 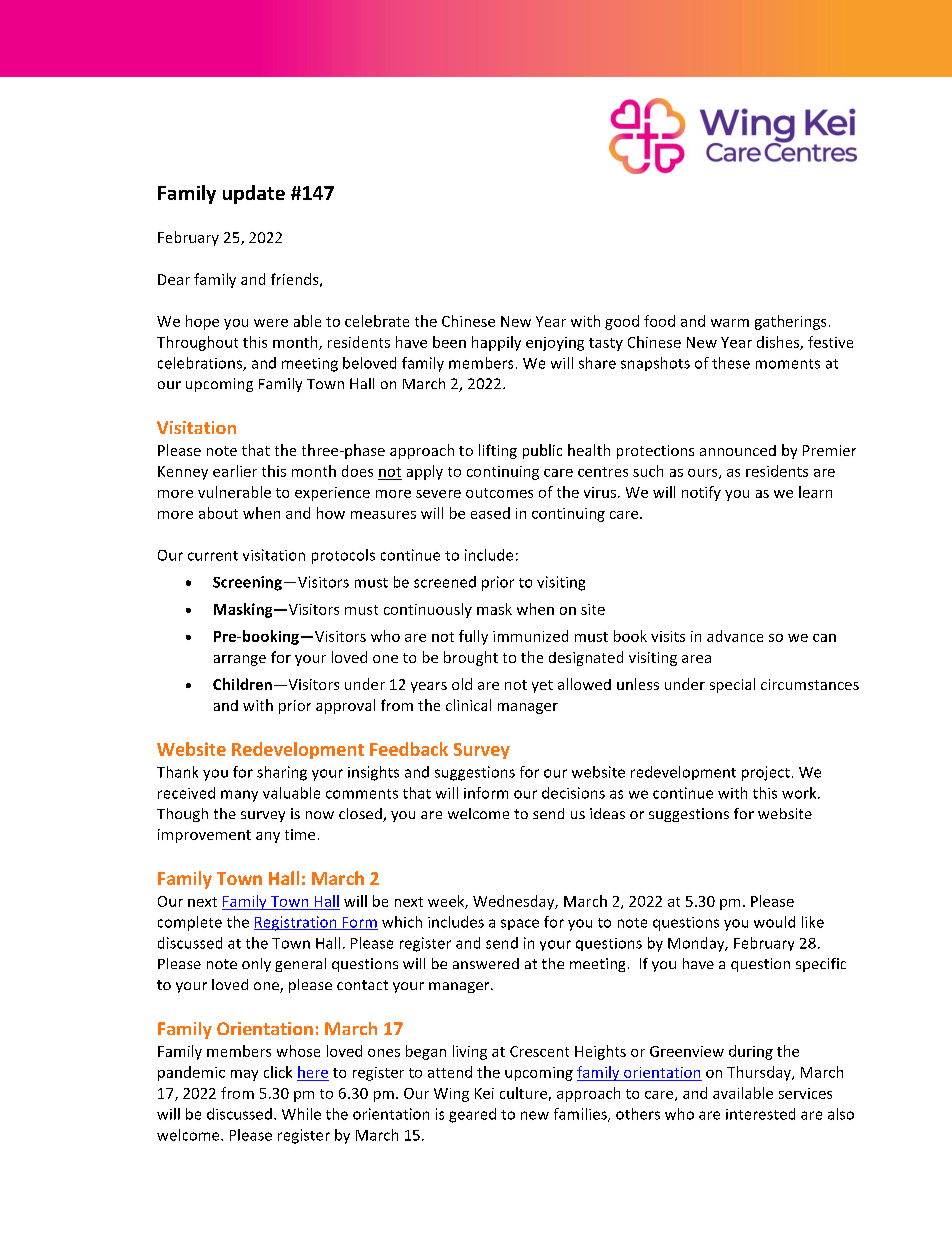 What do you see at coordinates (254, 194) in the document?
I see `update` at bounding box center [254, 194].
